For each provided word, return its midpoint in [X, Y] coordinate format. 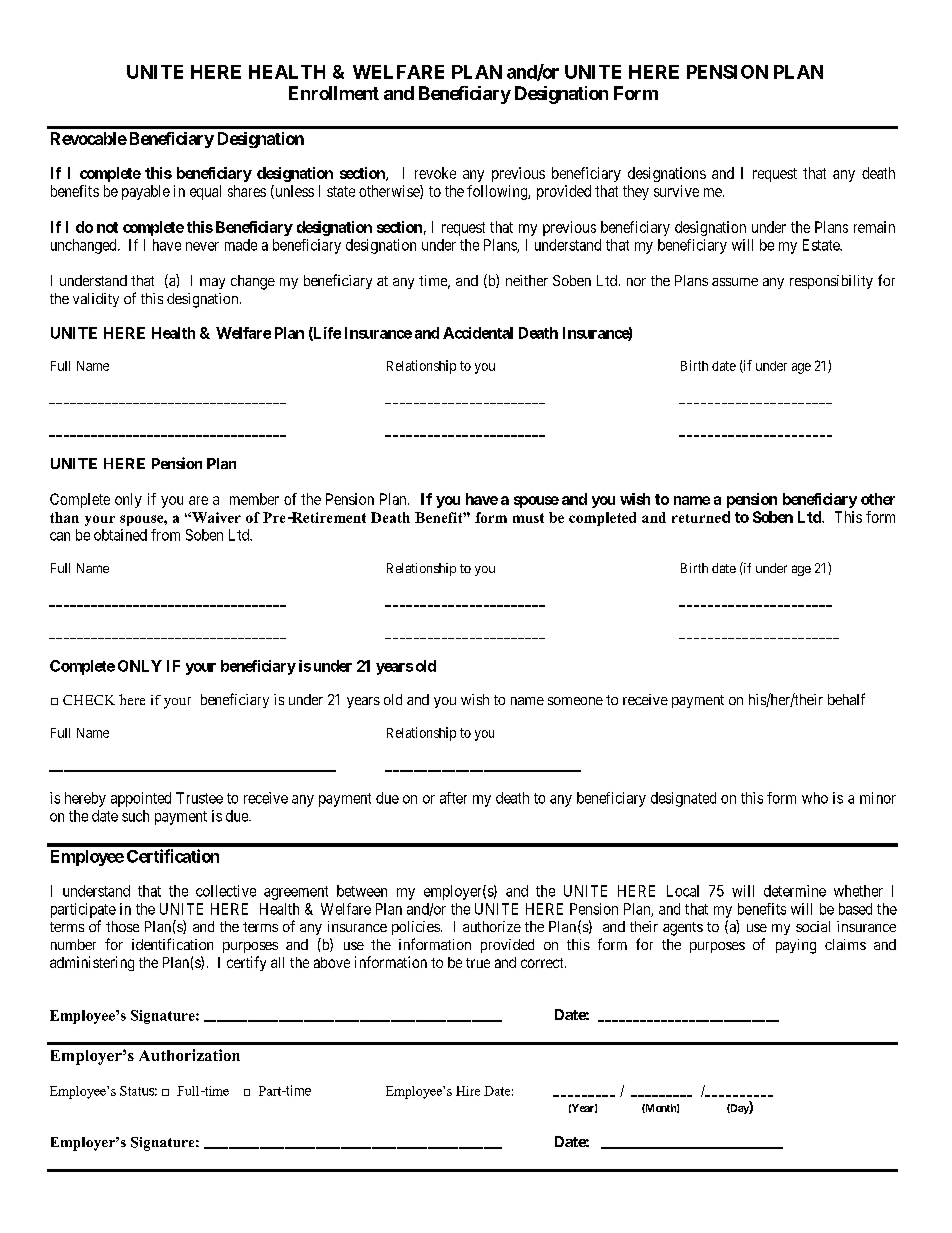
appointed [141, 799]
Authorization [189, 1055]
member [254, 499]
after [453, 798]
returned [701, 517]
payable [146, 192]
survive [676, 191]
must [528, 518]
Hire [468, 1091]
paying [796, 946]
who [815, 798]
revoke [435, 173]
